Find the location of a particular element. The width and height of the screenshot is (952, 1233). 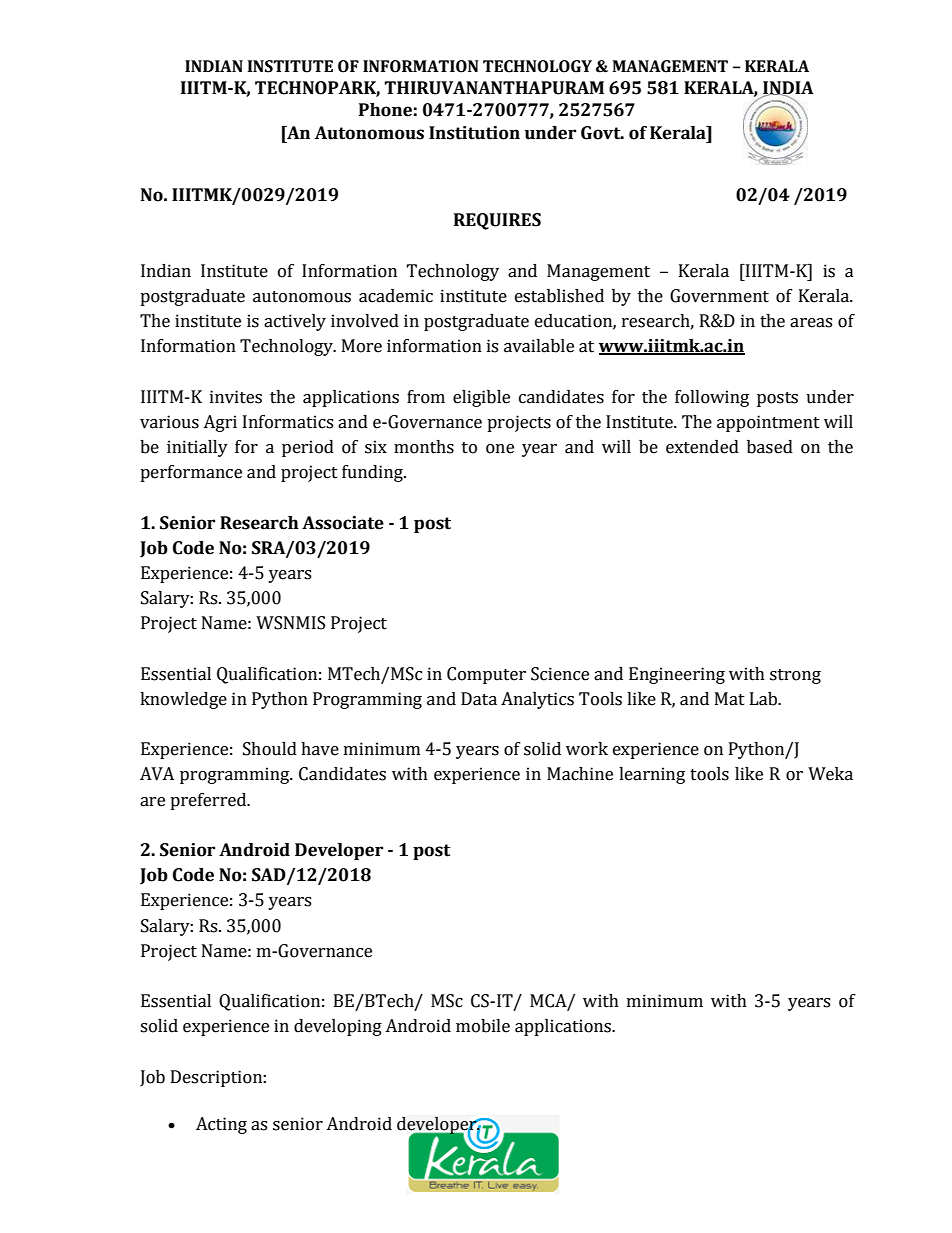

areas is located at coordinates (811, 323).
